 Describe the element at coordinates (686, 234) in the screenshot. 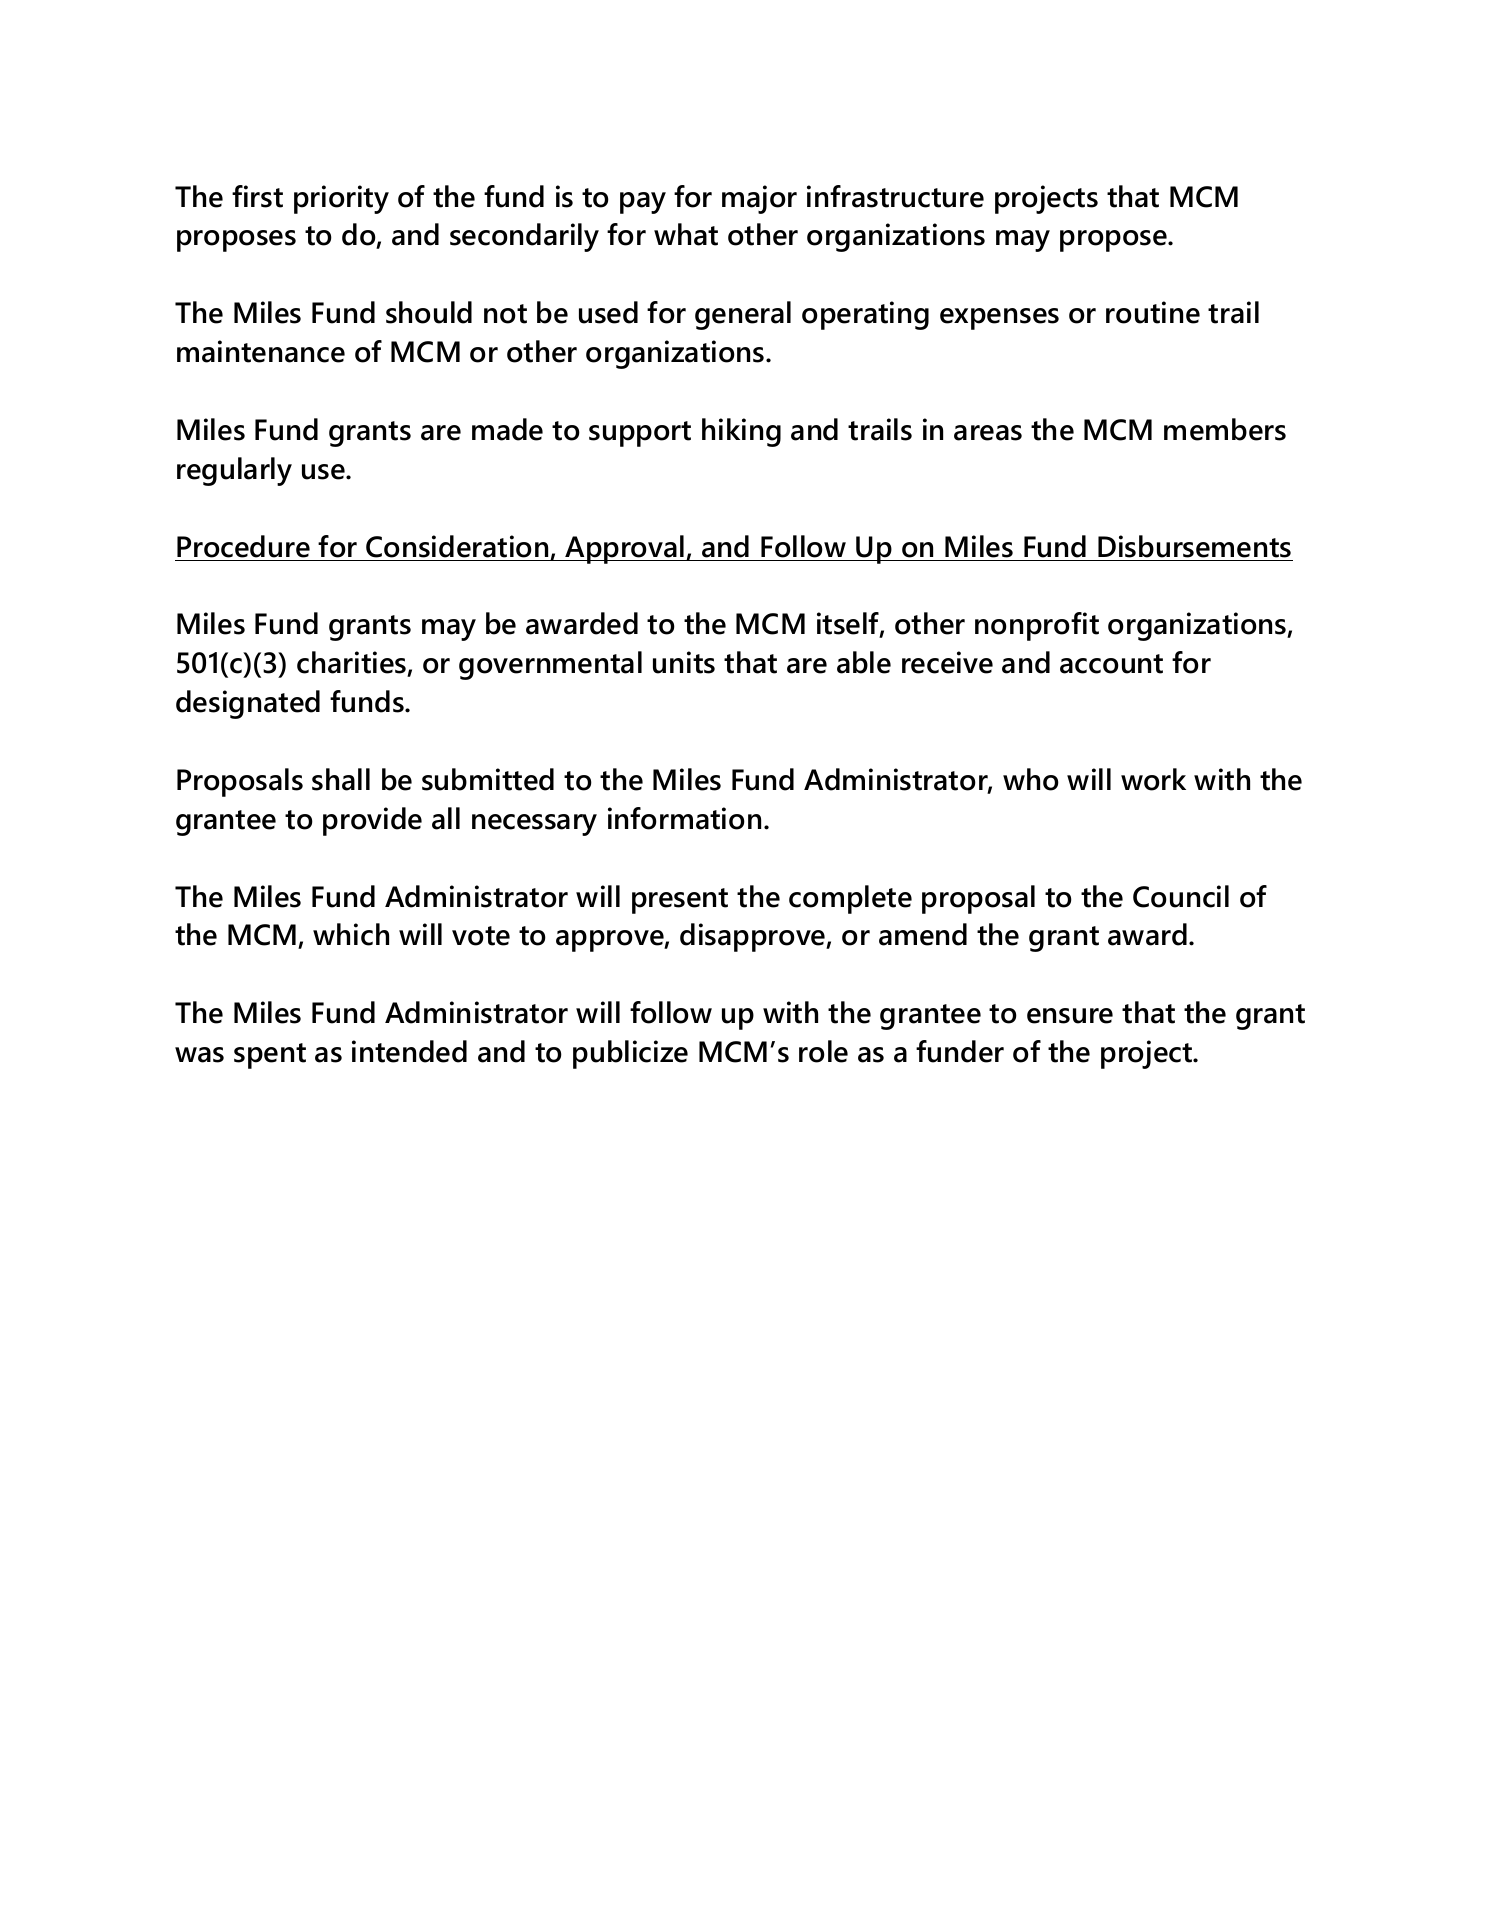

I see `what` at that location.
